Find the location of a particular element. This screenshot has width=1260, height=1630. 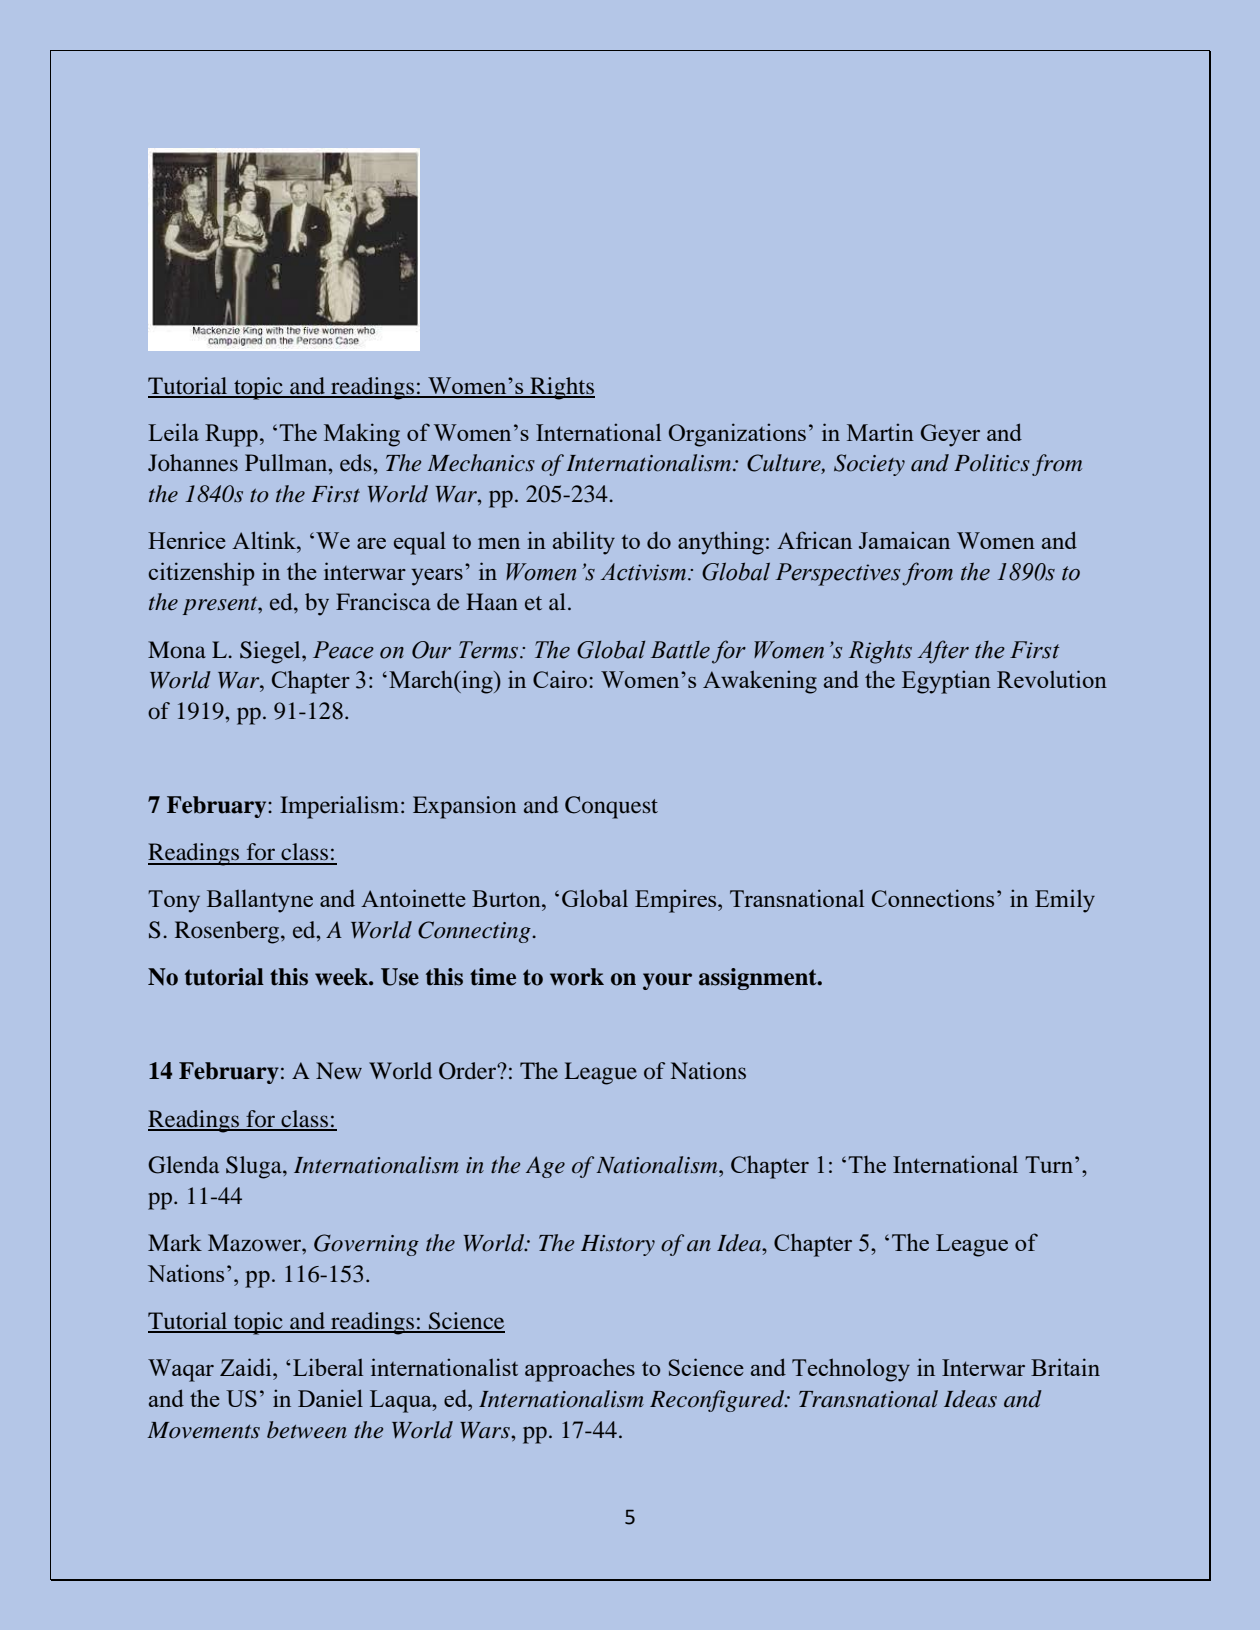

History is located at coordinates (618, 1245).
